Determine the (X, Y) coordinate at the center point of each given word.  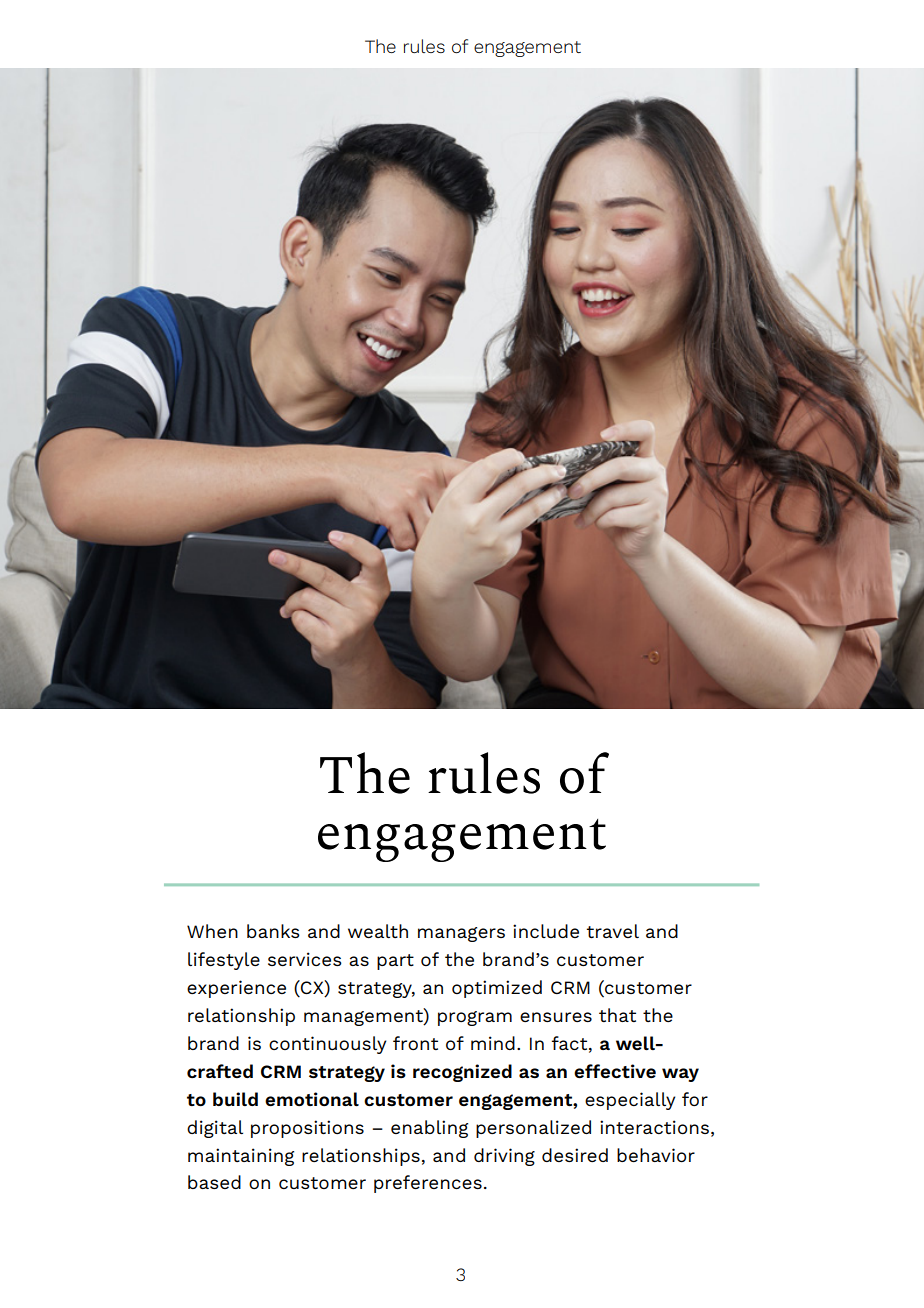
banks (273, 931)
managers (461, 934)
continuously (327, 1045)
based (214, 1182)
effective (615, 1071)
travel (612, 931)
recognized (462, 1073)
